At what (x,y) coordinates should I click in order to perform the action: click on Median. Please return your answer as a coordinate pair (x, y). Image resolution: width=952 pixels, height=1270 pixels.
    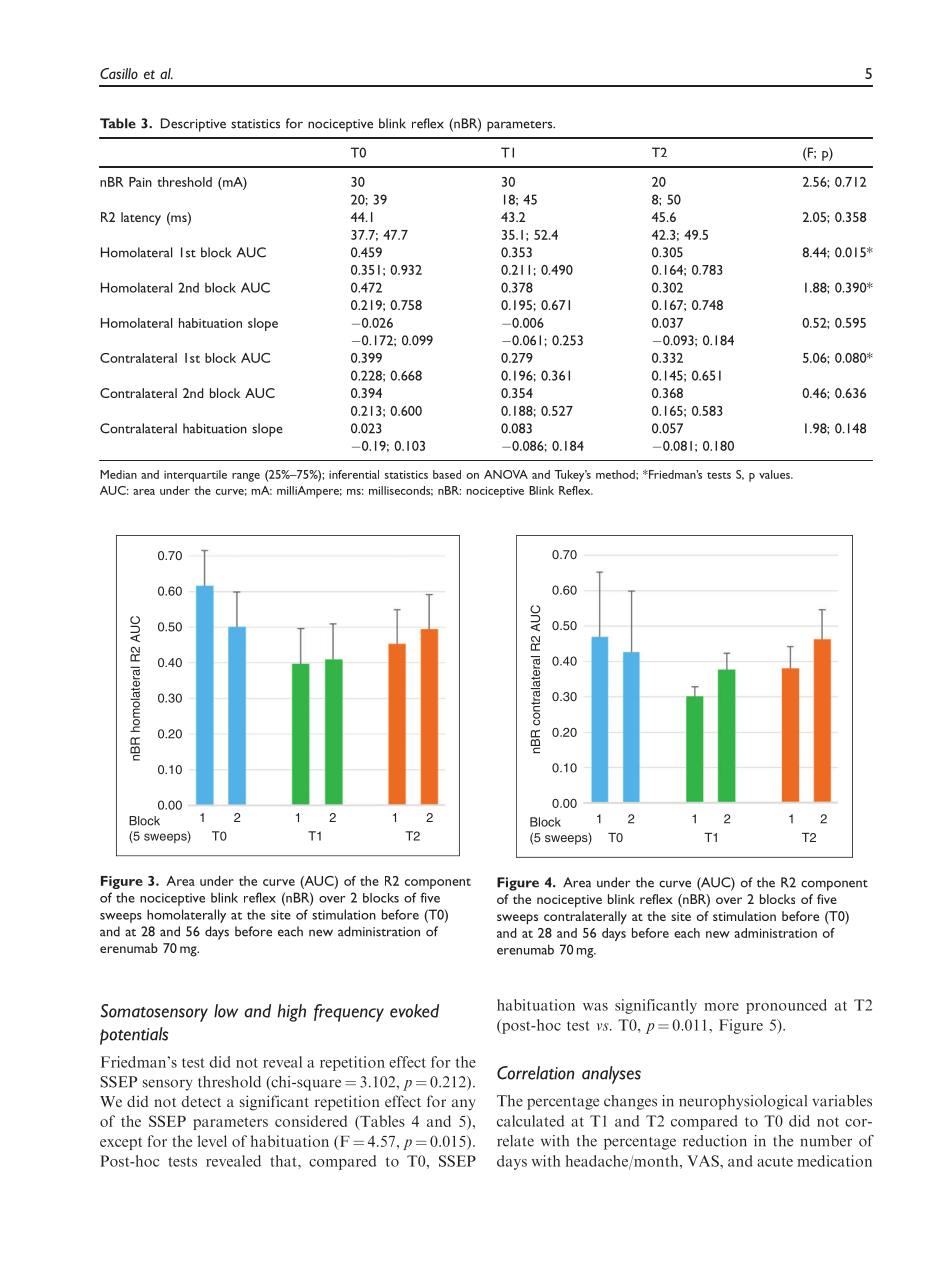
    Looking at the image, I should click on (118, 474).
